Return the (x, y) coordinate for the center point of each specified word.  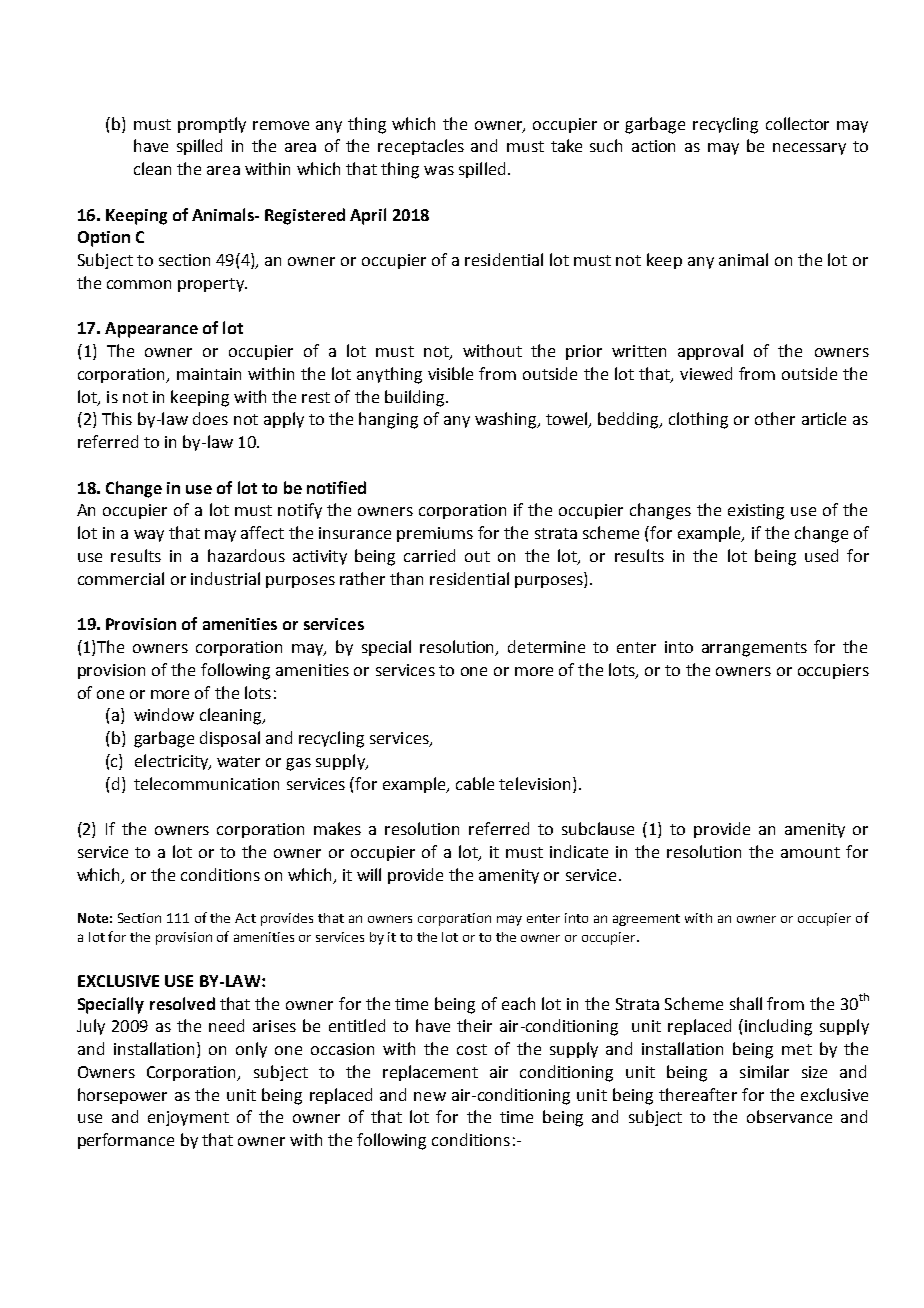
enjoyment (188, 1118)
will (369, 874)
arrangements (754, 649)
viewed (706, 373)
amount (810, 852)
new (430, 1096)
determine (546, 646)
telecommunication (206, 783)
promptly (212, 125)
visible (450, 373)
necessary (809, 149)
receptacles (421, 147)
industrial (225, 578)
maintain (209, 374)
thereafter (698, 1094)
